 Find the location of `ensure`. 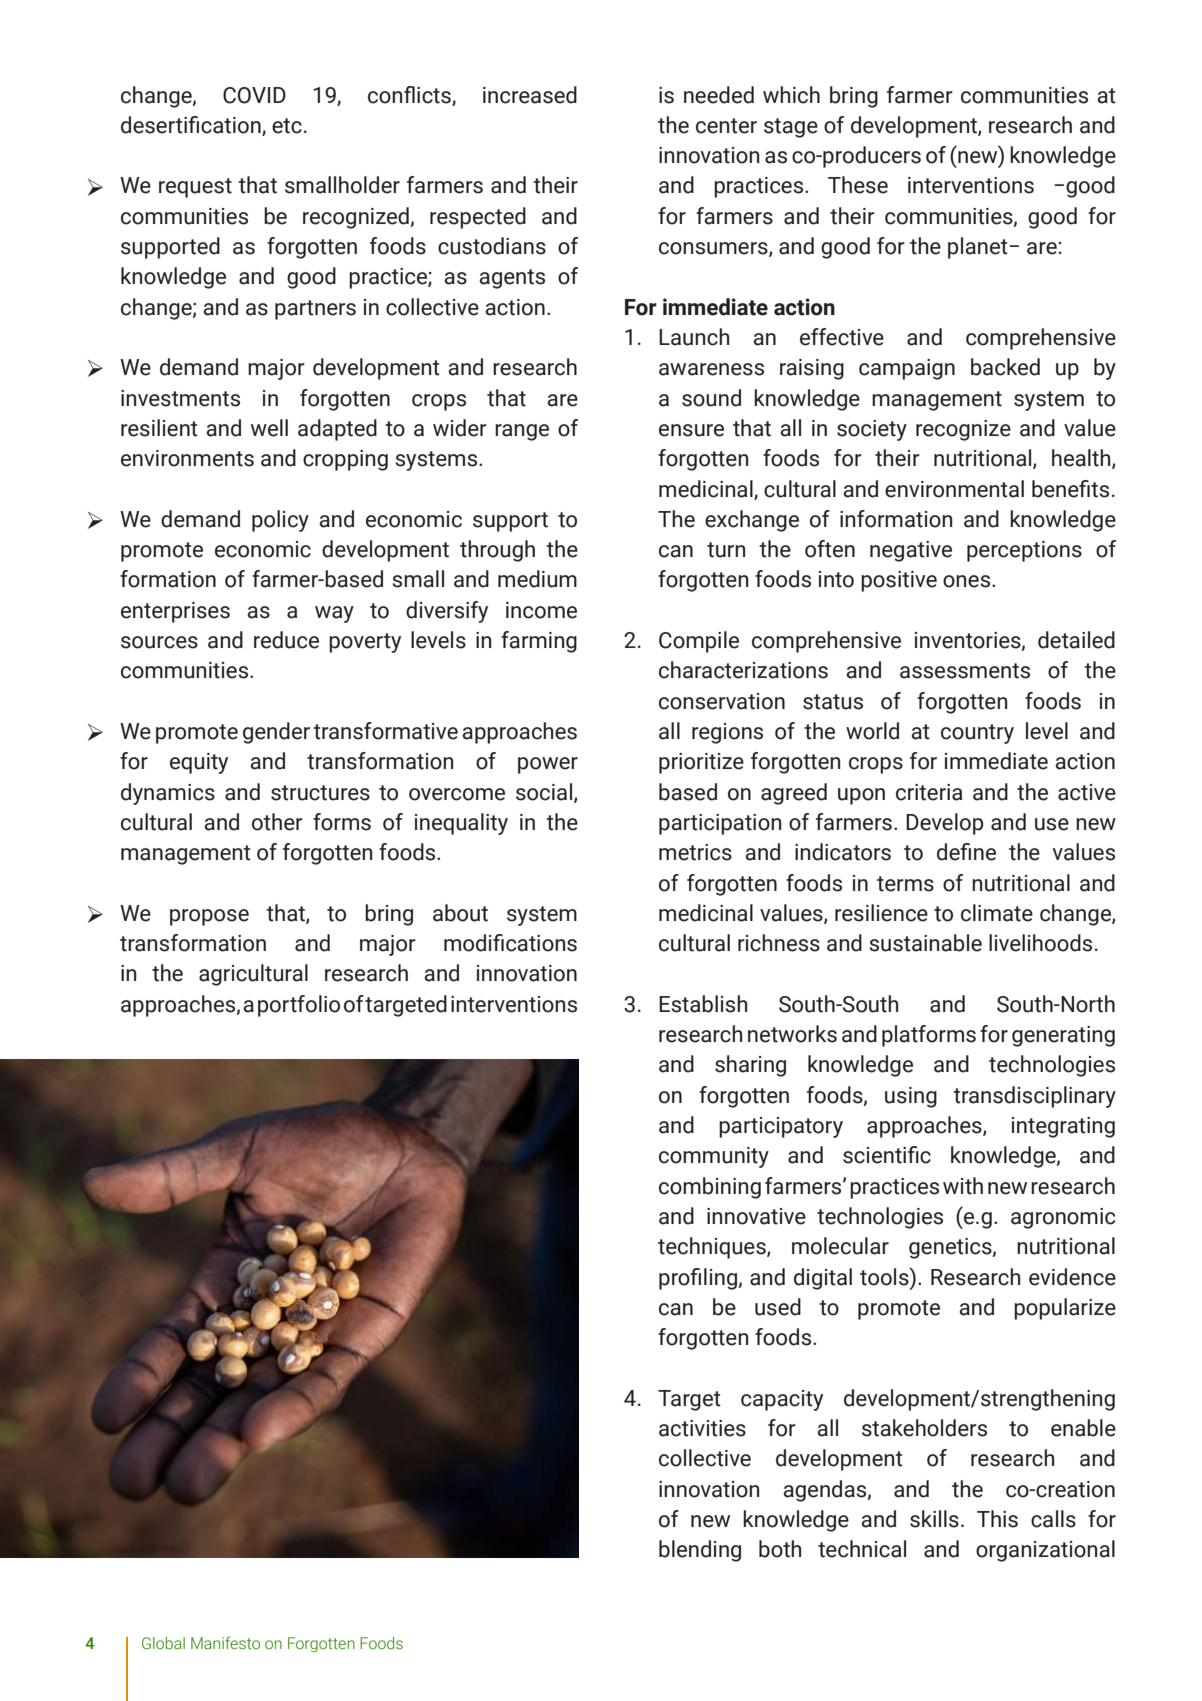

ensure is located at coordinates (691, 430).
